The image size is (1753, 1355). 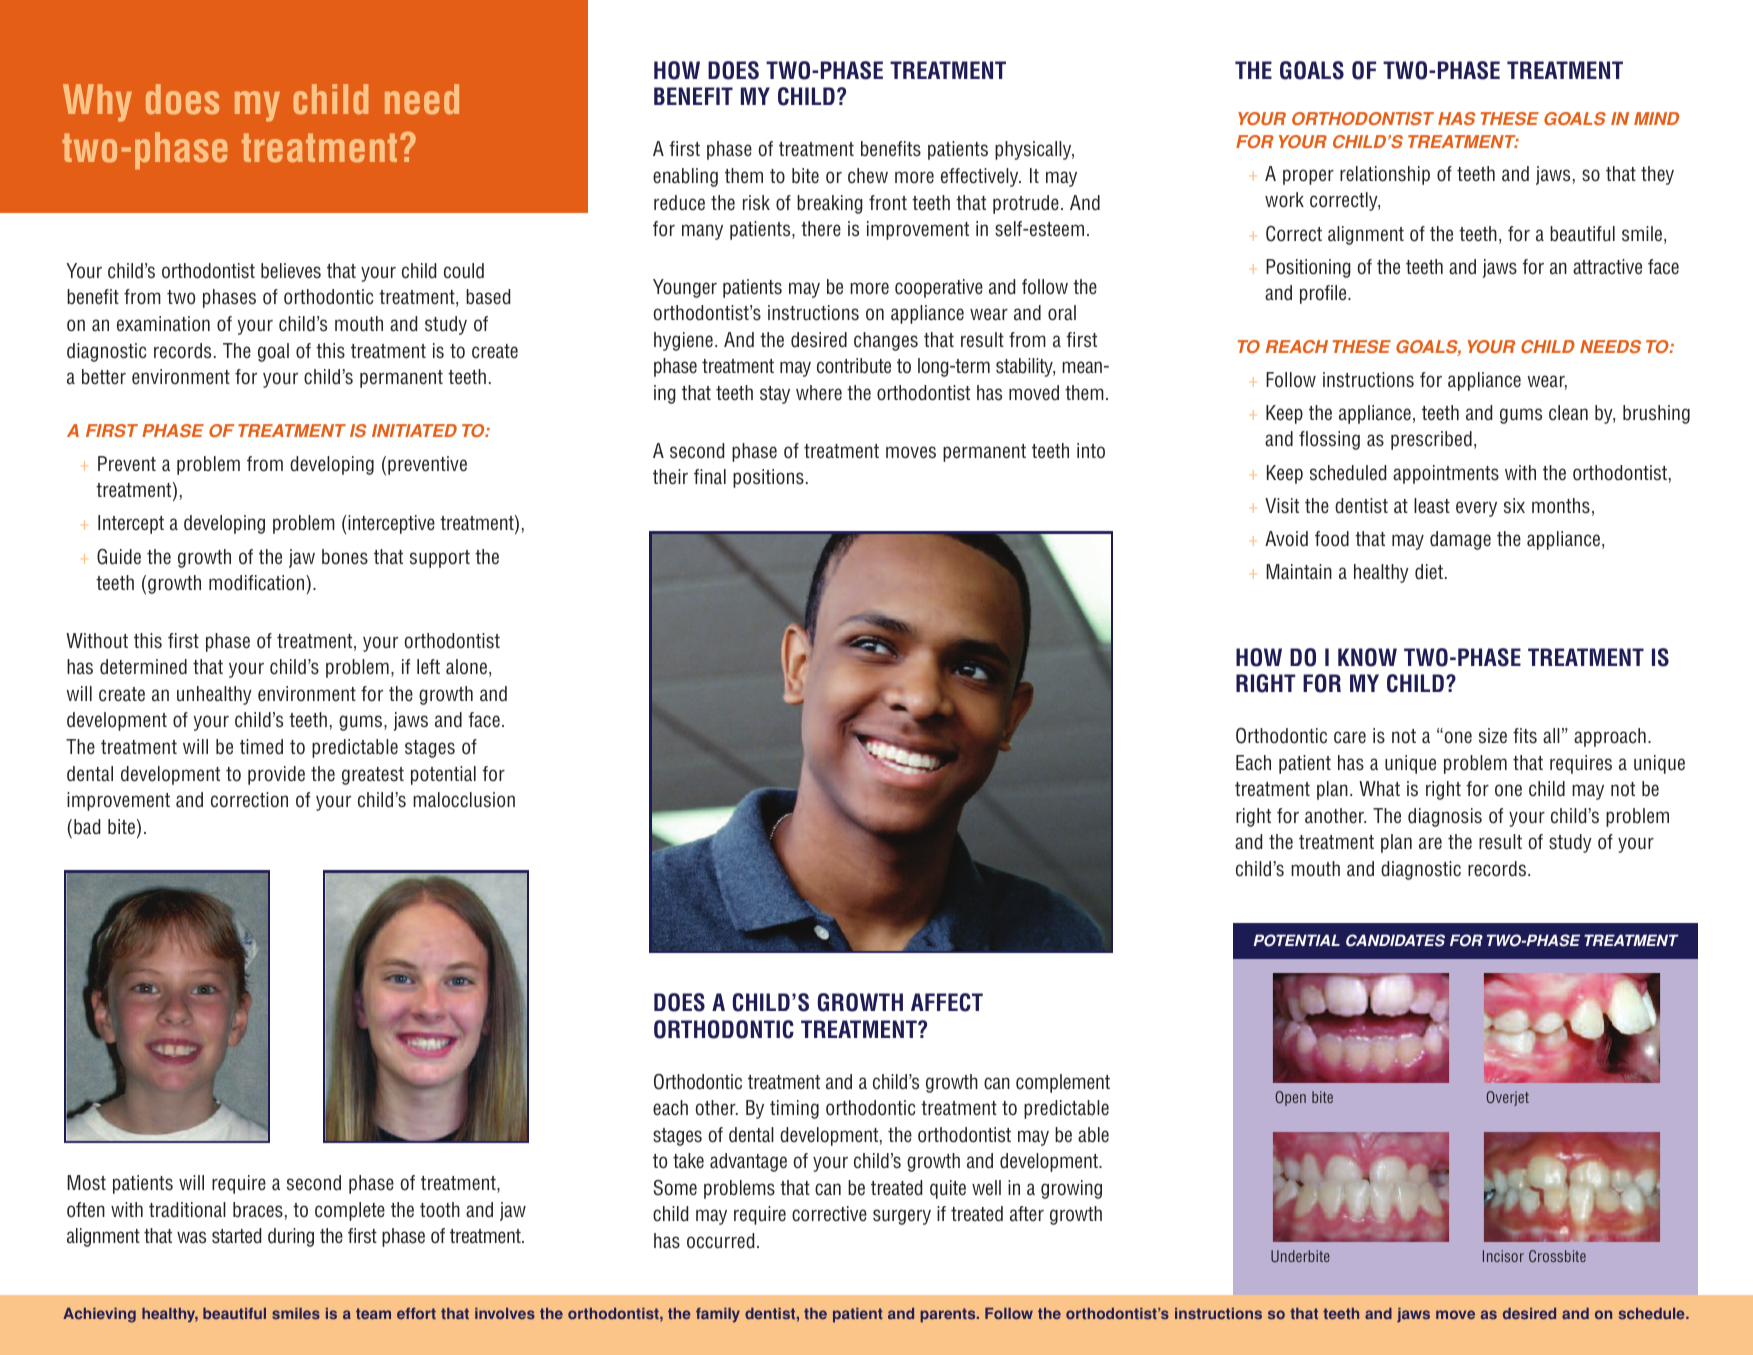 What do you see at coordinates (947, 1002) in the document?
I see `AFFECT` at bounding box center [947, 1002].
